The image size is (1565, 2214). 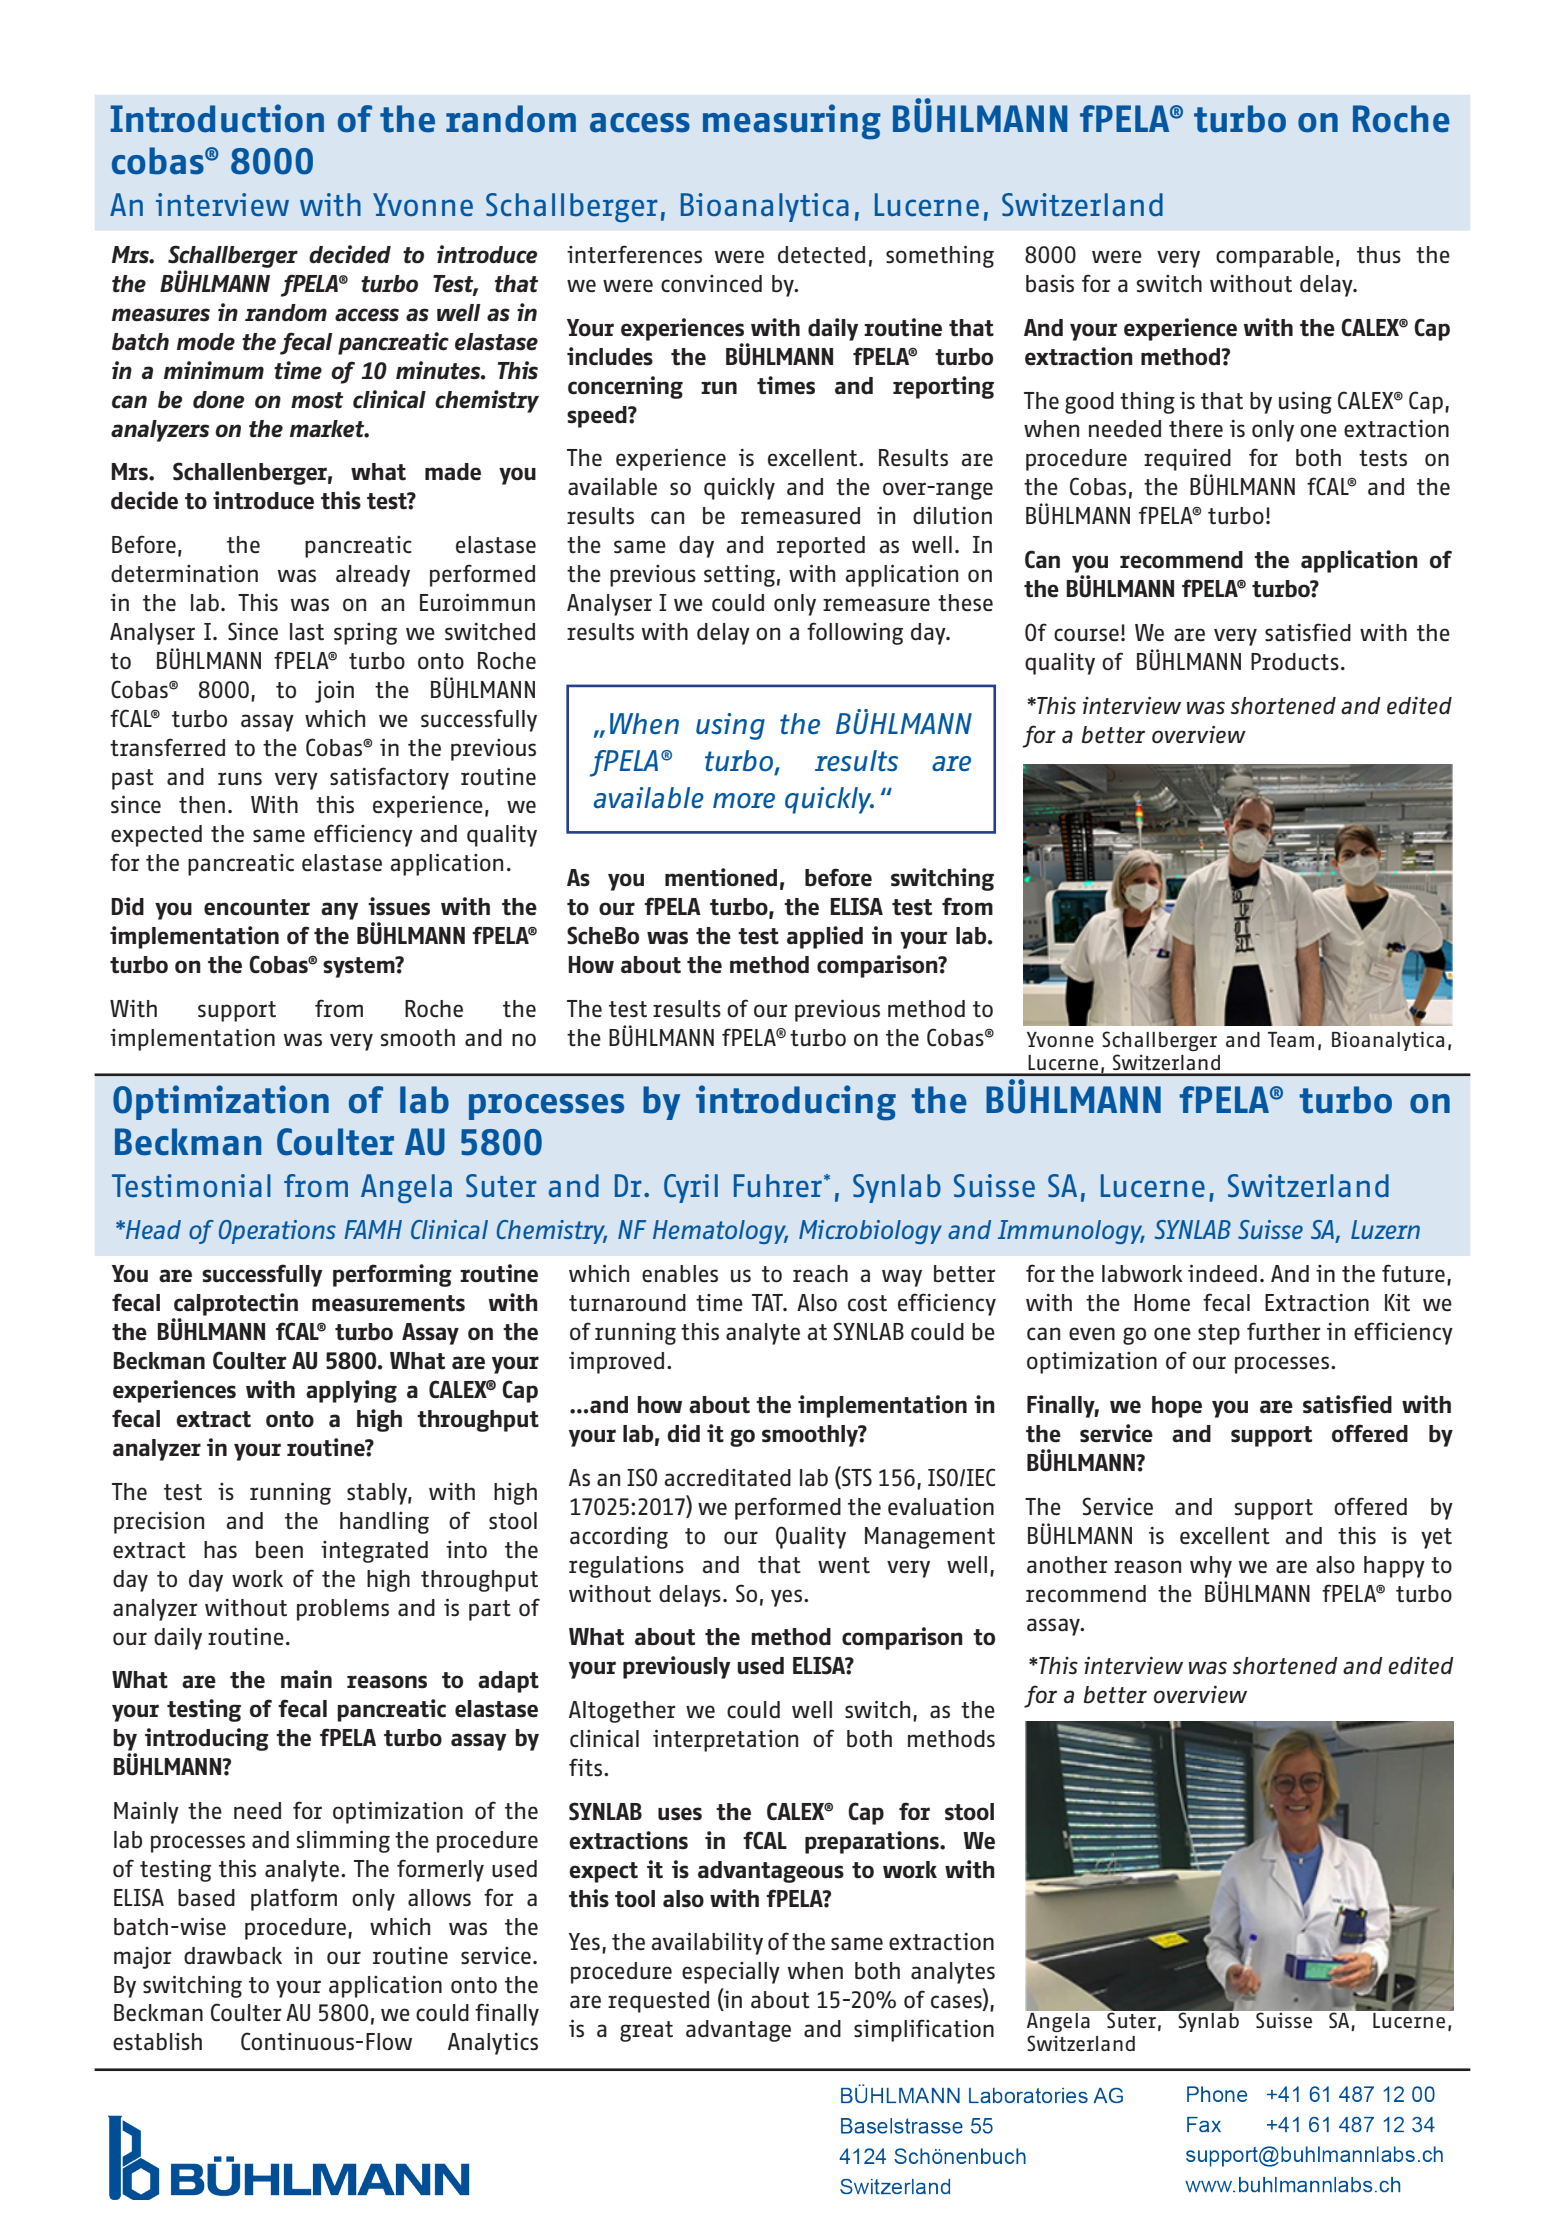 What do you see at coordinates (233, 1956) in the document?
I see `drawback` at bounding box center [233, 1956].
